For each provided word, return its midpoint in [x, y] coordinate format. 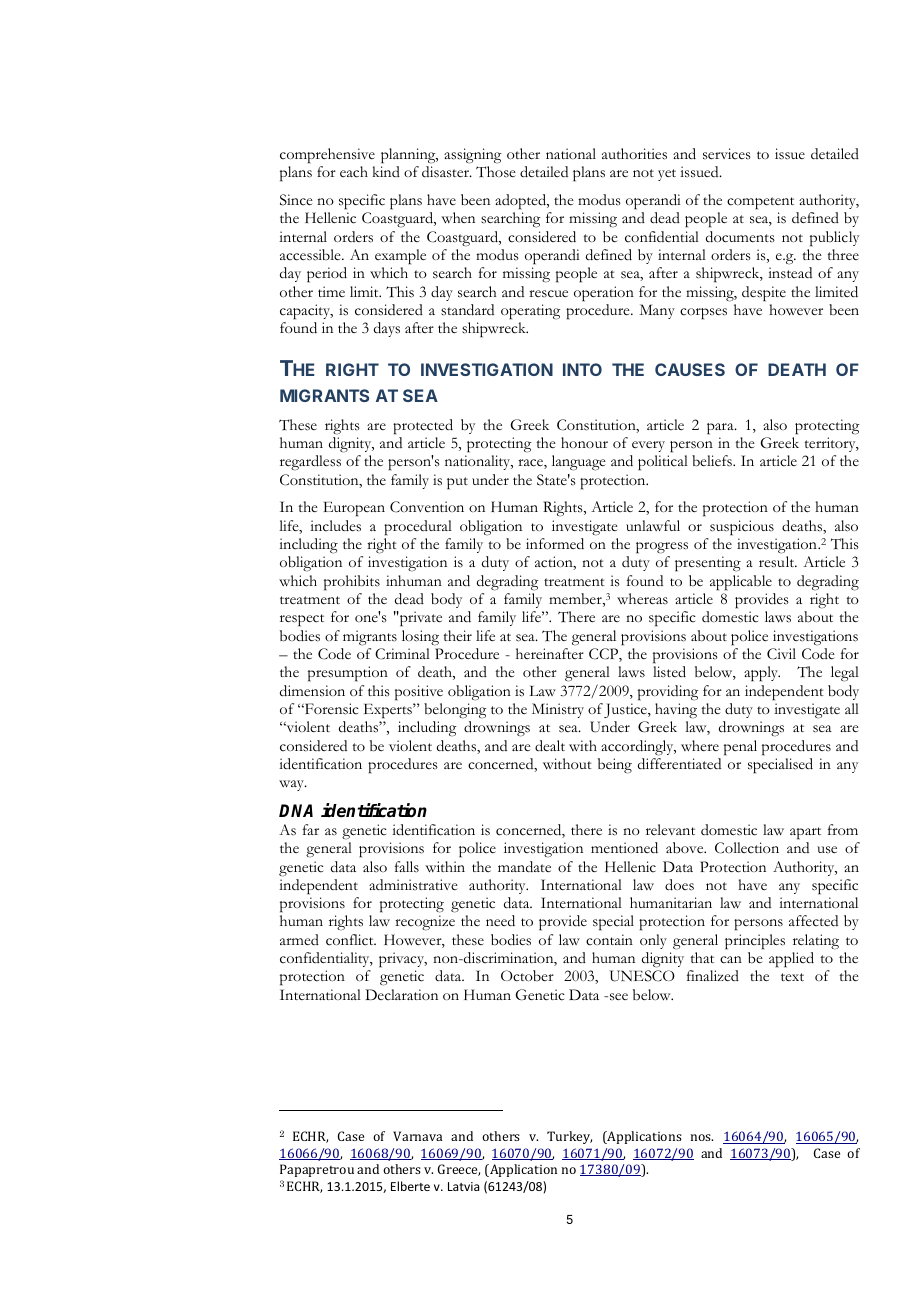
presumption [348, 674]
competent [760, 203]
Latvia [463, 1186]
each [354, 172]
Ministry [558, 710]
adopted [522, 202]
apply [762, 674]
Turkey [569, 1137]
